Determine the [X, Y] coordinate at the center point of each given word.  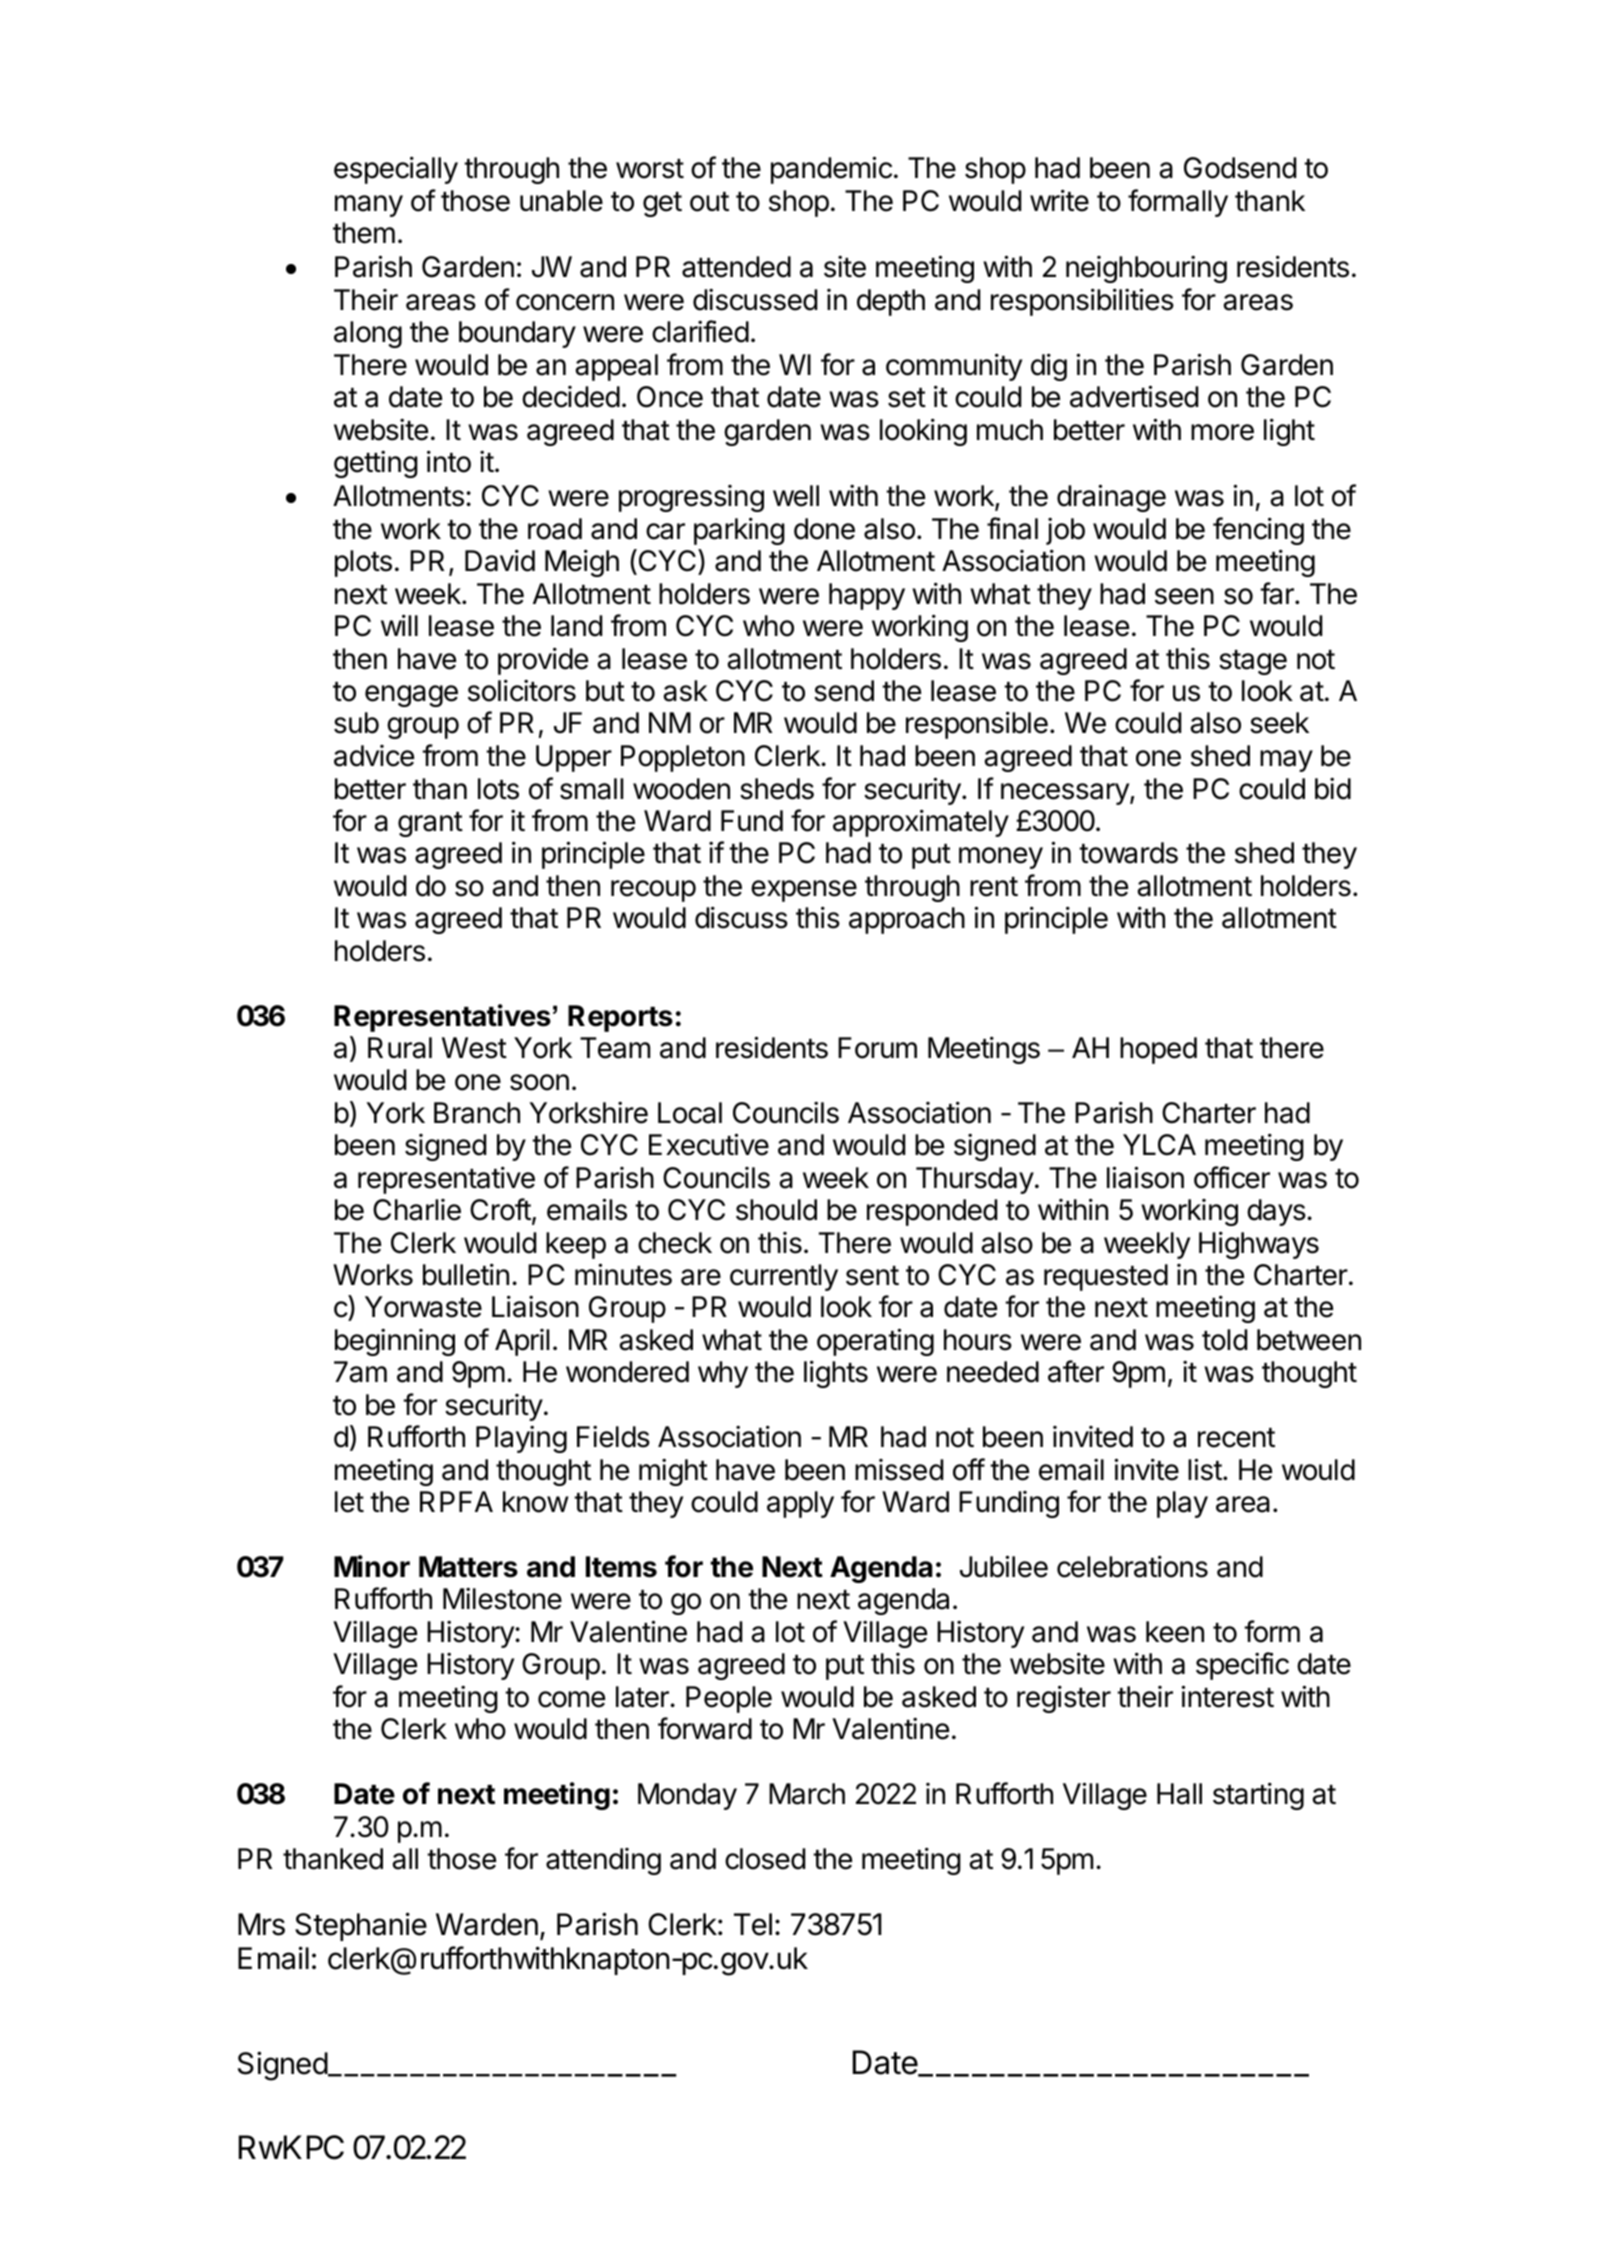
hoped [1158, 1050]
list [1205, 1469]
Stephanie [361, 1926]
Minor [372, 1566]
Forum [877, 1048]
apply [800, 1504]
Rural [400, 1048]
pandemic [831, 170]
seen [1184, 596]
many [369, 206]
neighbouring [1146, 269]
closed [765, 1859]
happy [867, 596]
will [399, 625]
